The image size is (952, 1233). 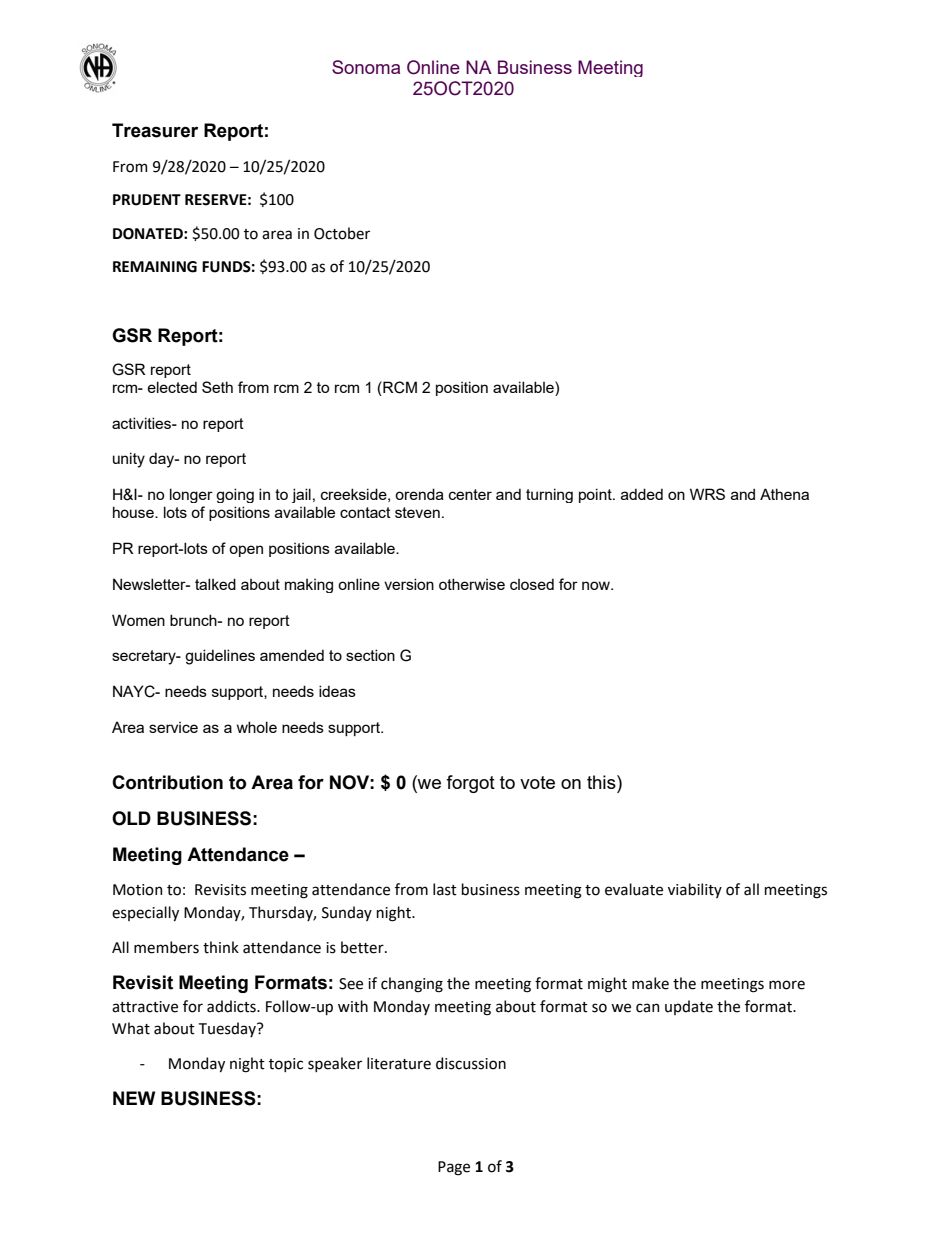 I want to click on Motion, so click(x=137, y=890).
